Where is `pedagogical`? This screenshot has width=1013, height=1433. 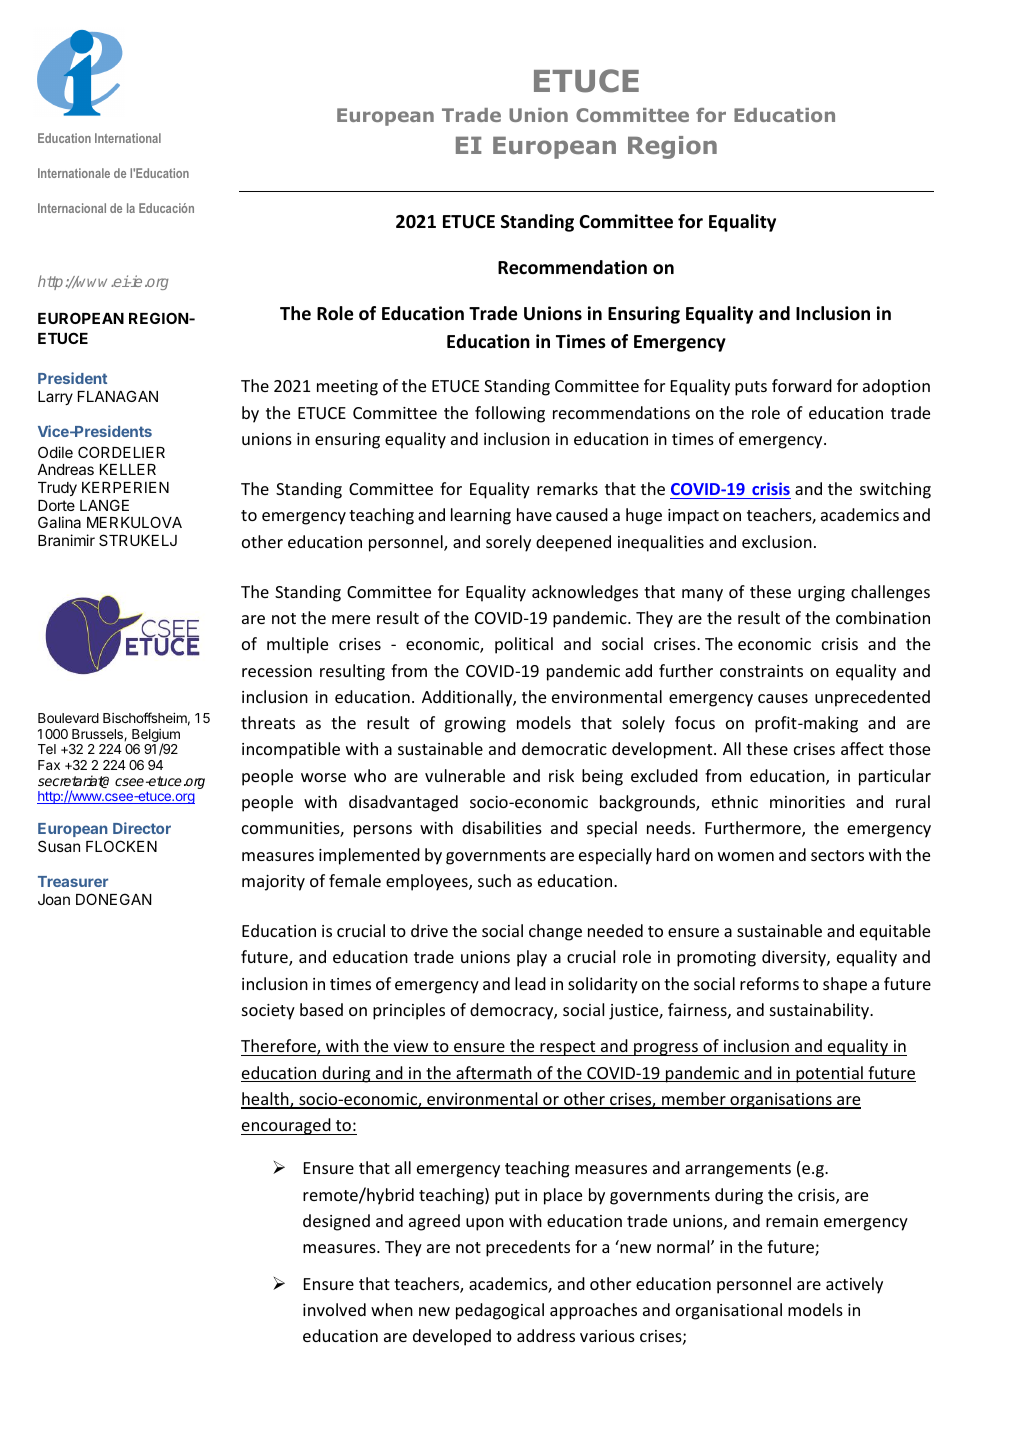 pedagogical is located at coordinates (500, 1311).
